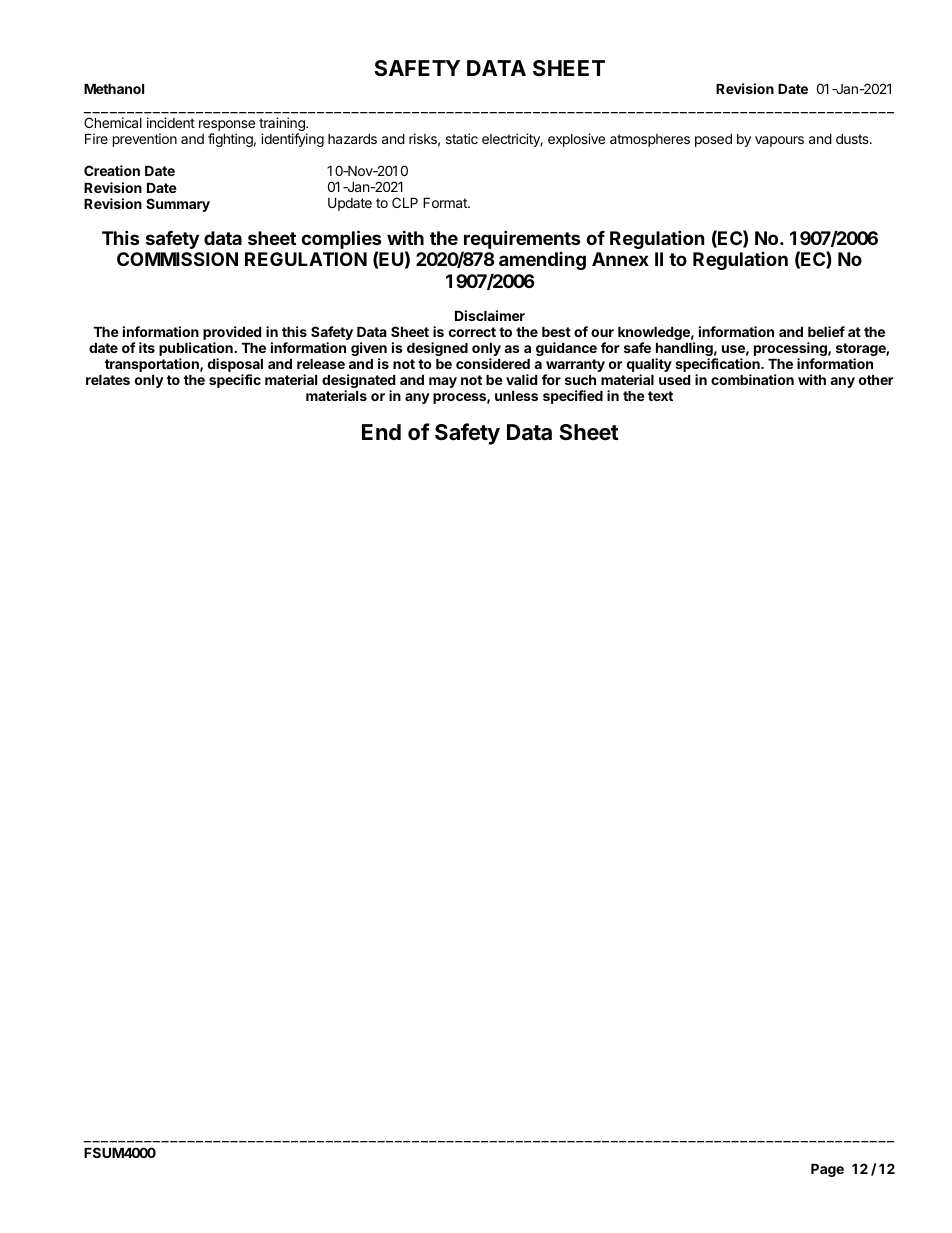 The height and width of the image is (1233, 952). What do you see at coordinates (827, 1170) in the image?
I see `Page` at bounding box center [827, 1170].
